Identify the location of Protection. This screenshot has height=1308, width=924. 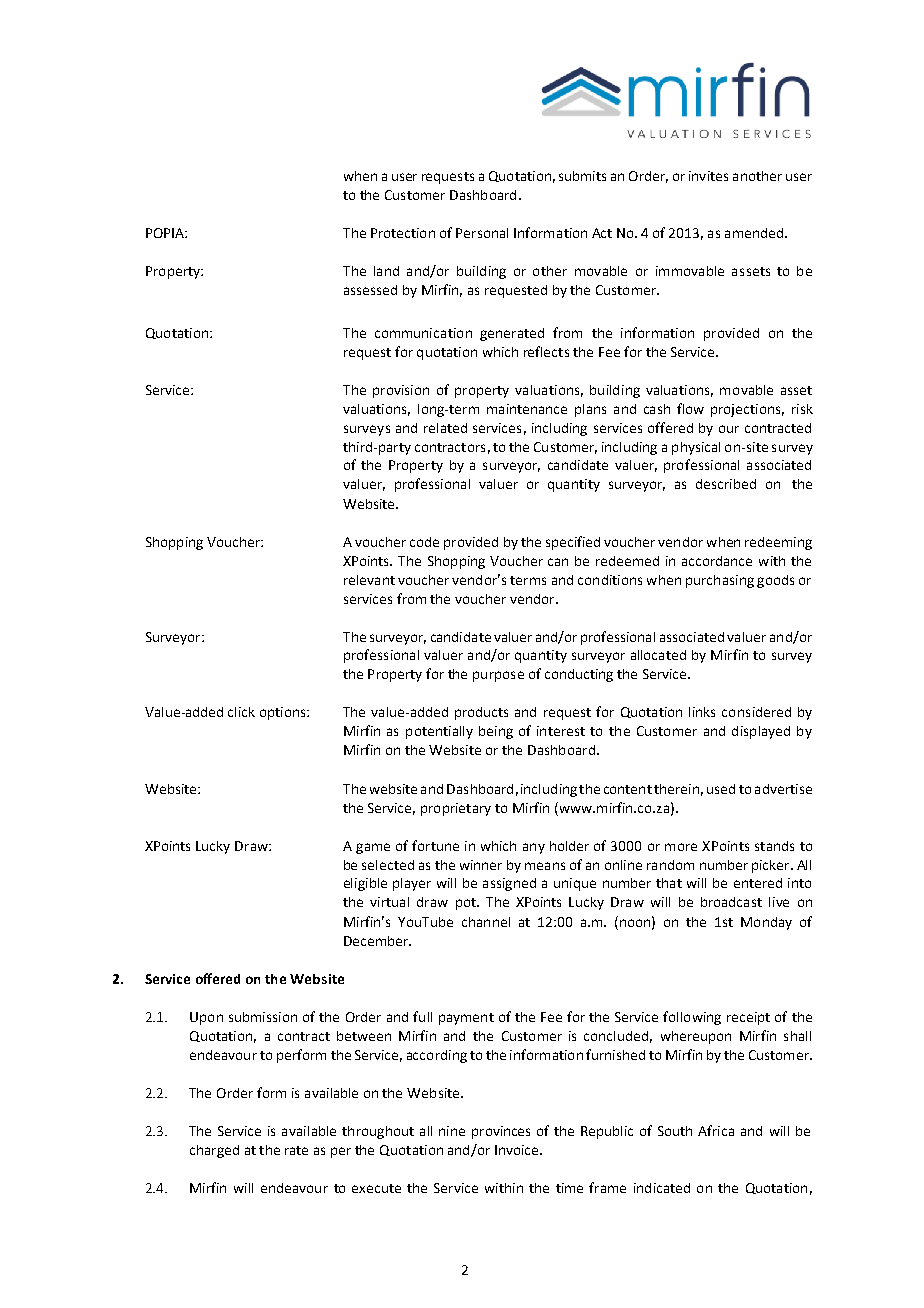
(403, 233).
